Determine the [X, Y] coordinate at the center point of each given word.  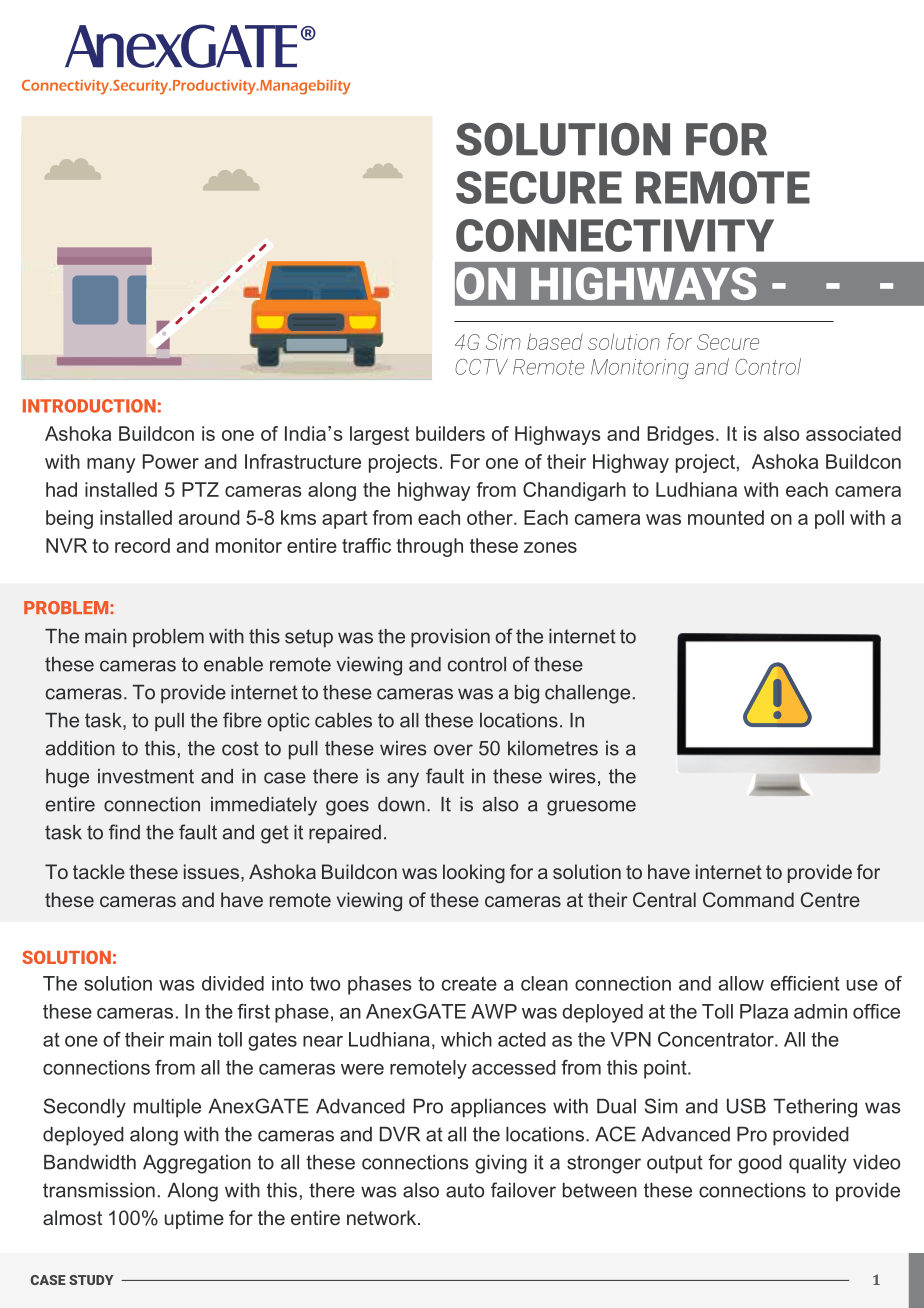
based [555, 341]
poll [829, 519]
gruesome [591, 808]
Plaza [764, 1011]
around [209, 517]
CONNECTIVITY [615, 235]
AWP [494, 1011]
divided [233, 983]
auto [465, 1190]
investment [146, 776]
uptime [194, 1219]
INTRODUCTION [89, 406]
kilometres [553, 748]
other [491, 517]
